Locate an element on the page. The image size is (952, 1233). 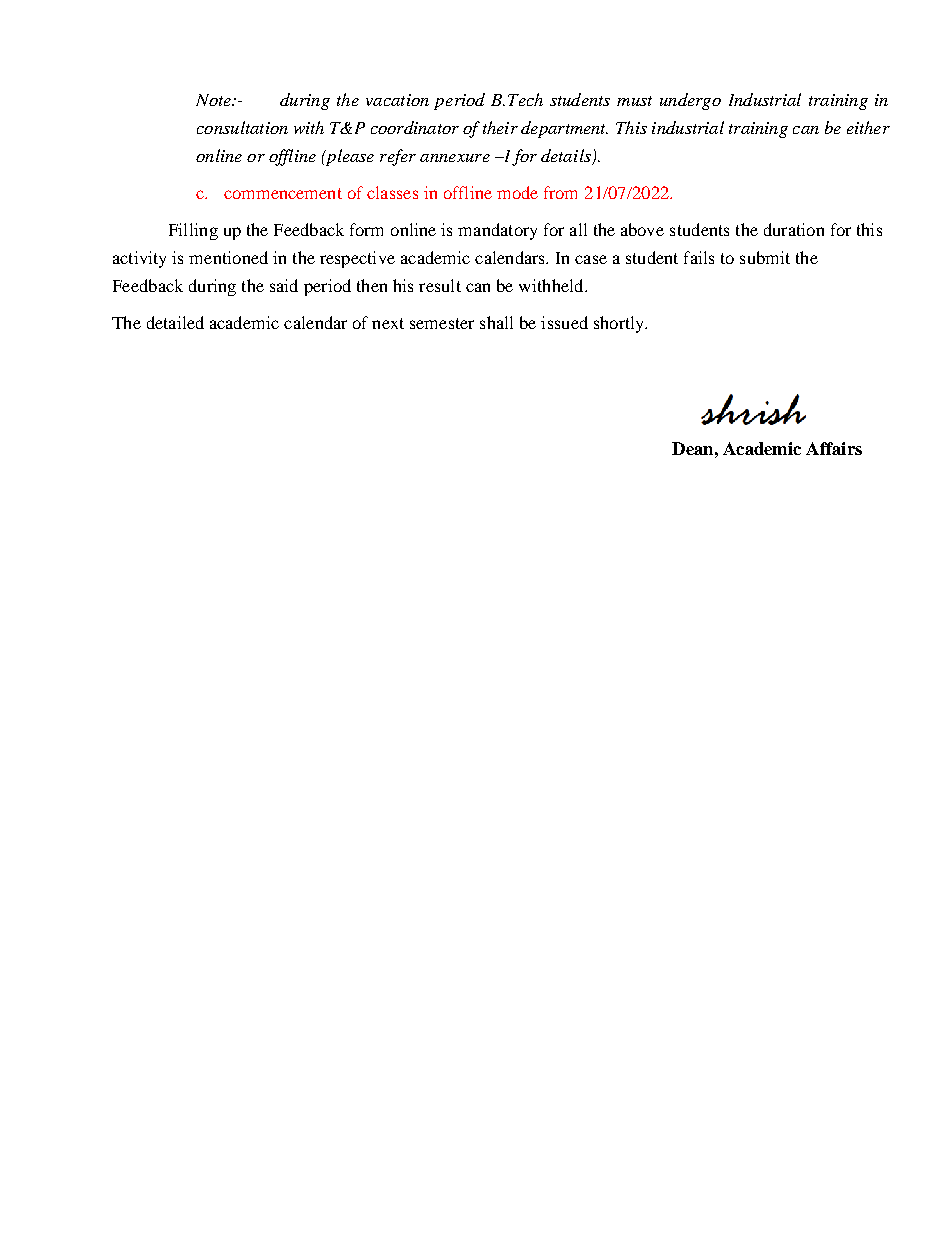
submit is located at coordinates (765, 257).
